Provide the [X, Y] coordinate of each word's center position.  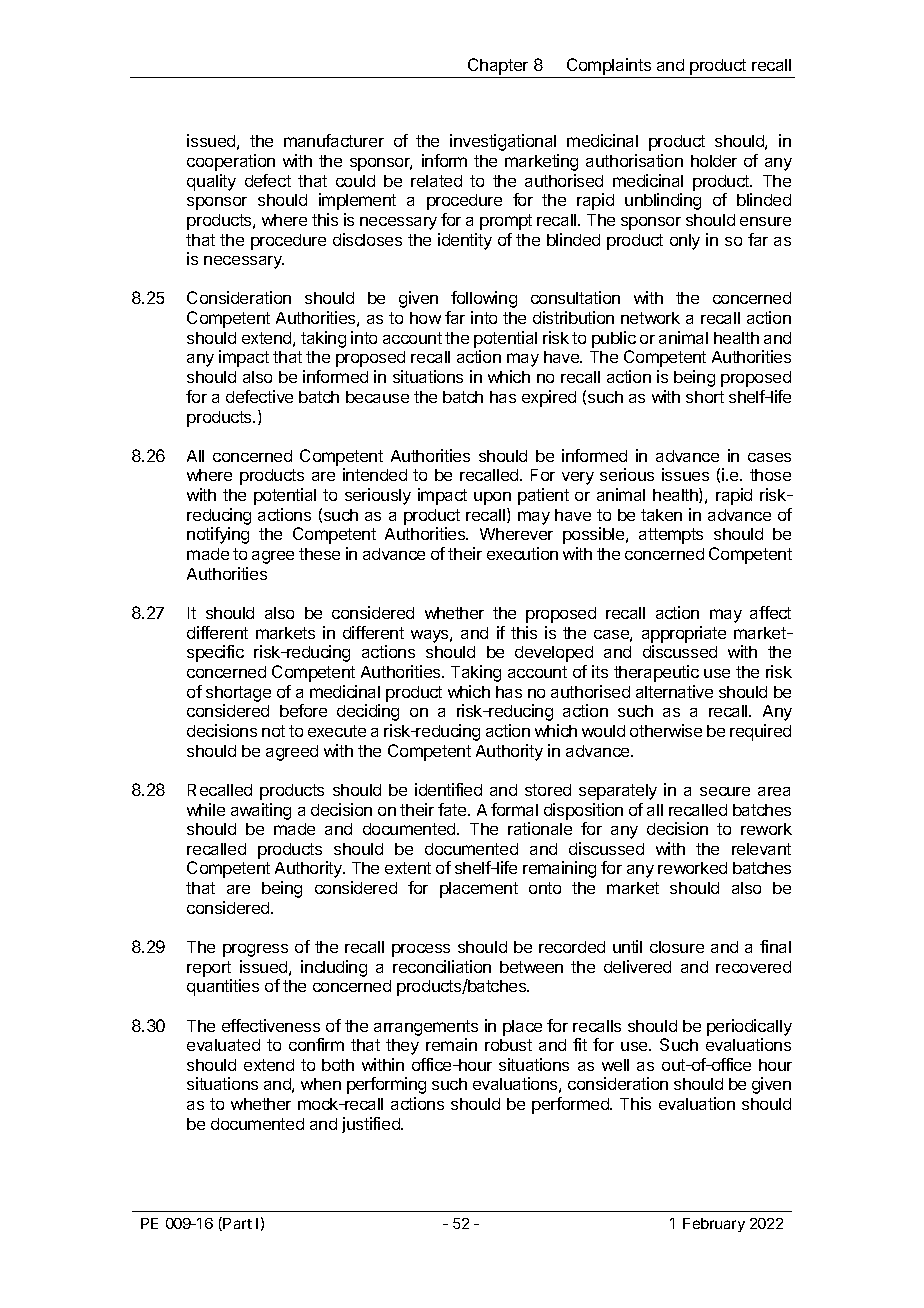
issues [685, 474]
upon [492, 498]
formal [514, 809]
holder [714, 161]
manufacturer [334, 140]
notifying [218, 535]
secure [725, 791]
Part [237, 1223]
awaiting [261, 811]
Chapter [498, 68]
